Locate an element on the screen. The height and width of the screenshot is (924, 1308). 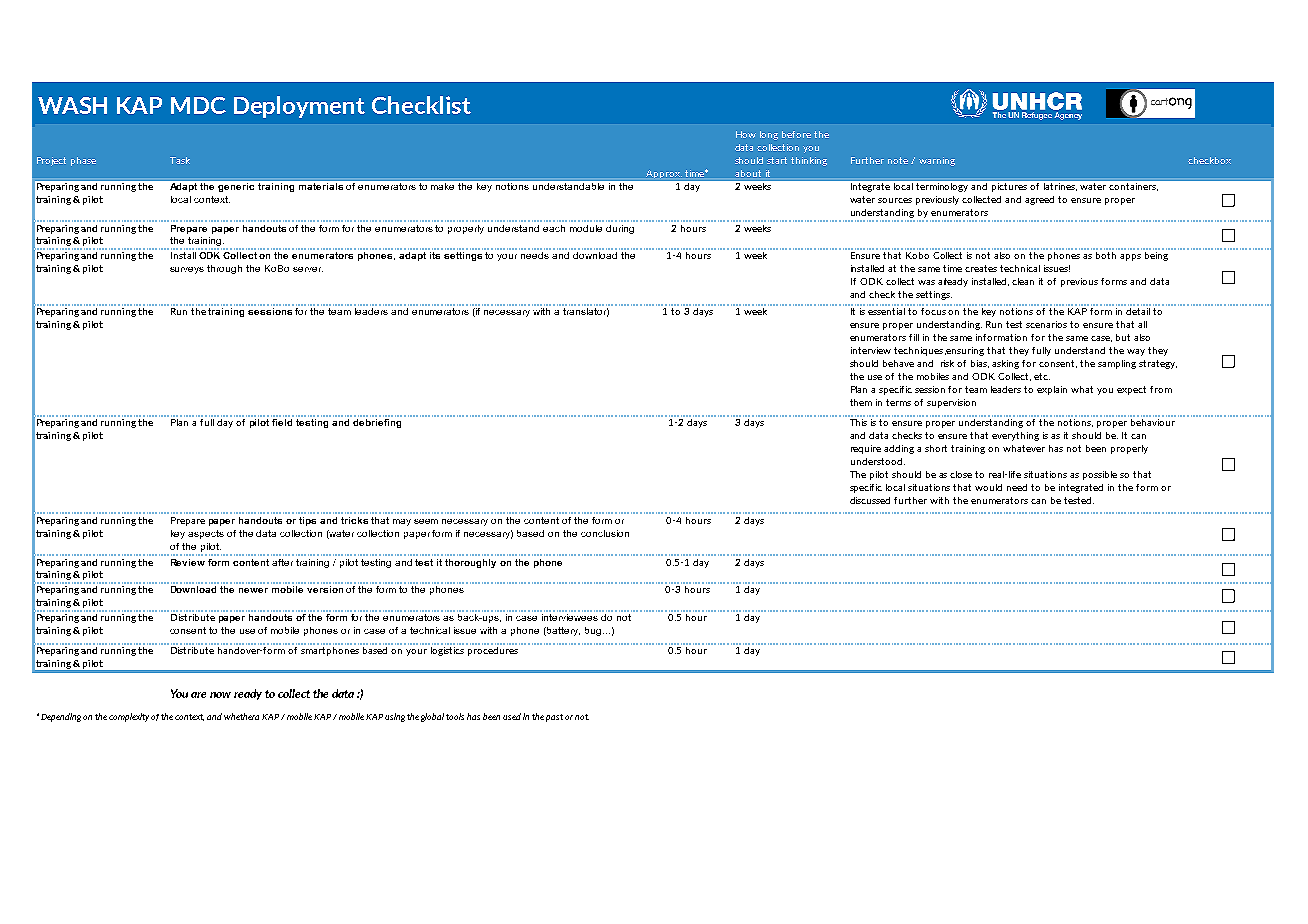
would is located at coordinates (988, 487).
